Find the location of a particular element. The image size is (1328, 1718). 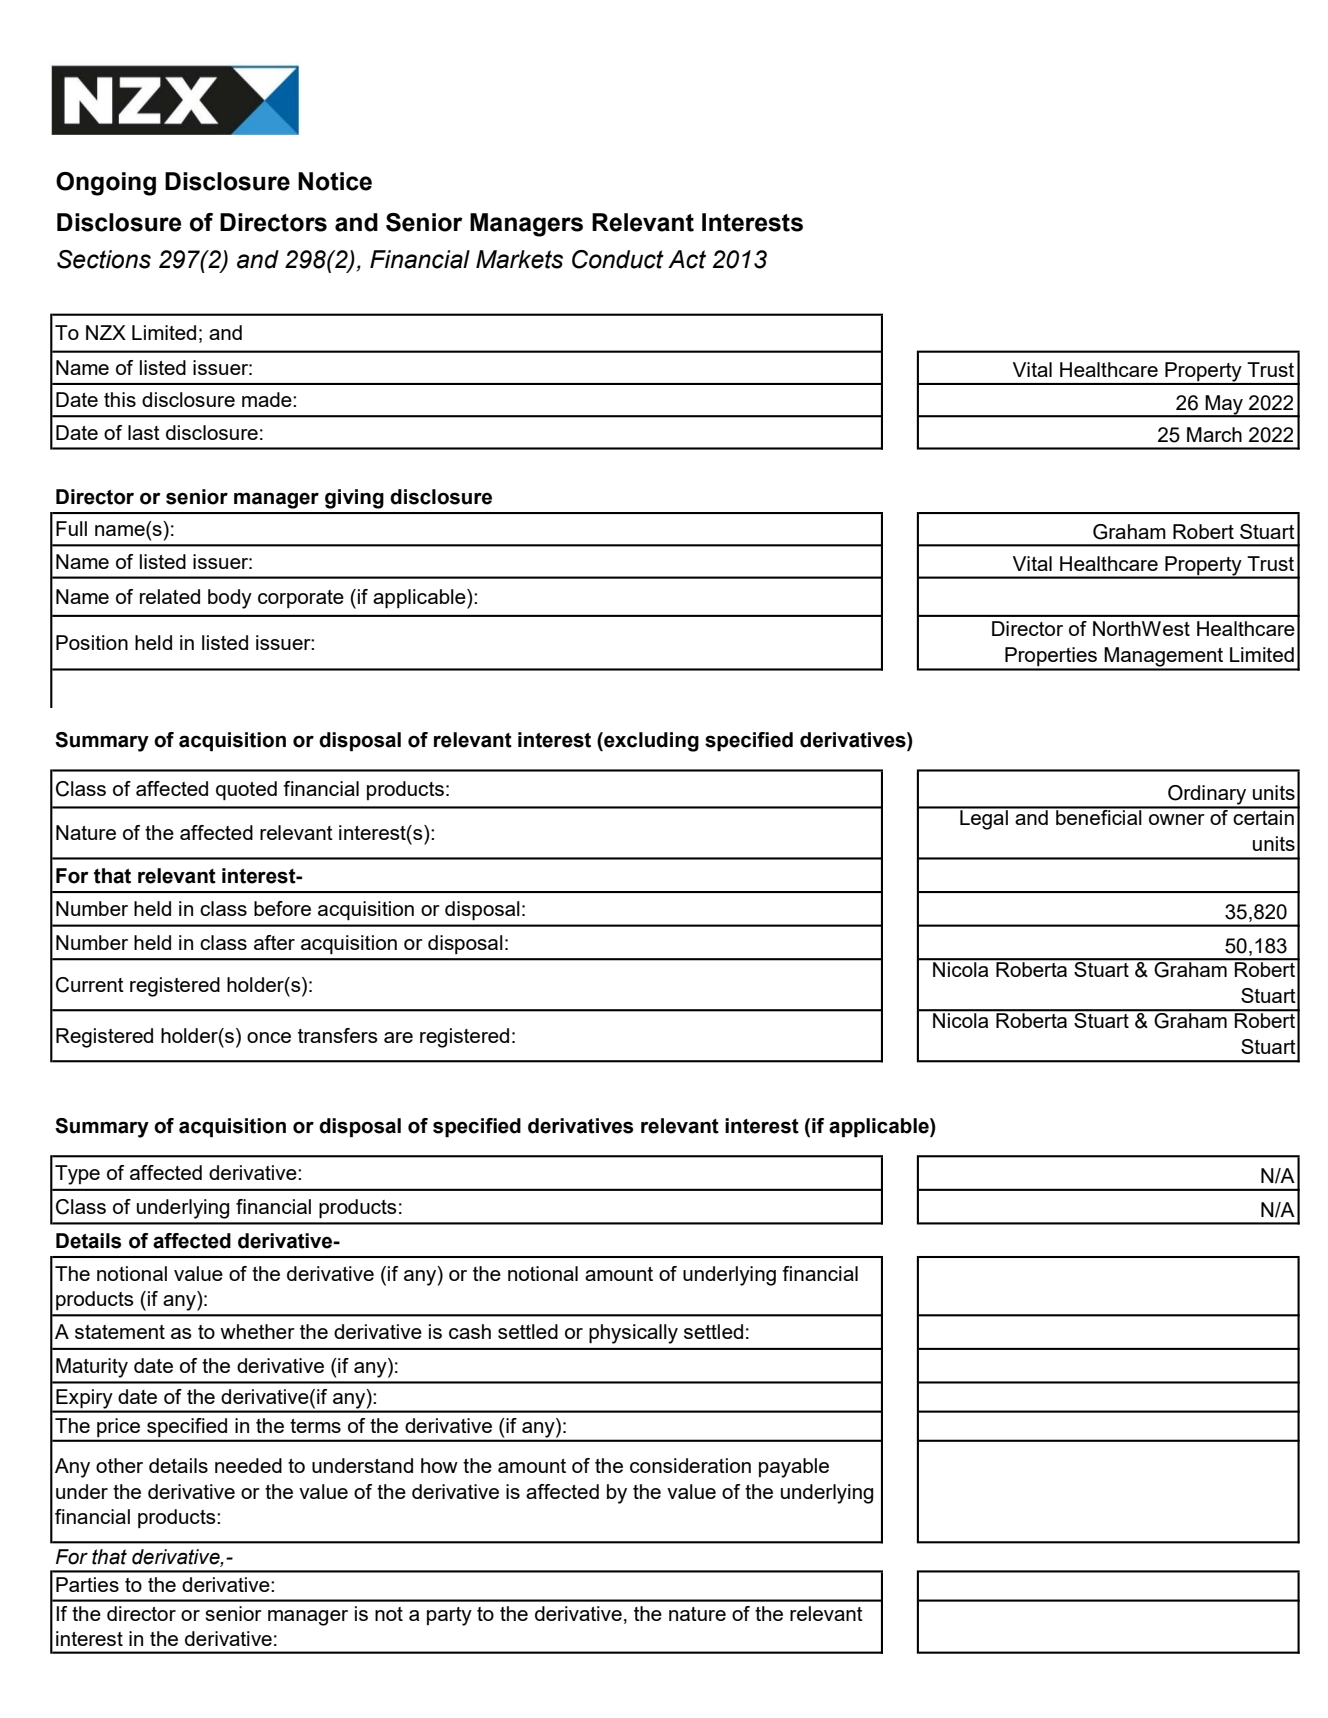

Sections is located at coordinates (104, 259).
